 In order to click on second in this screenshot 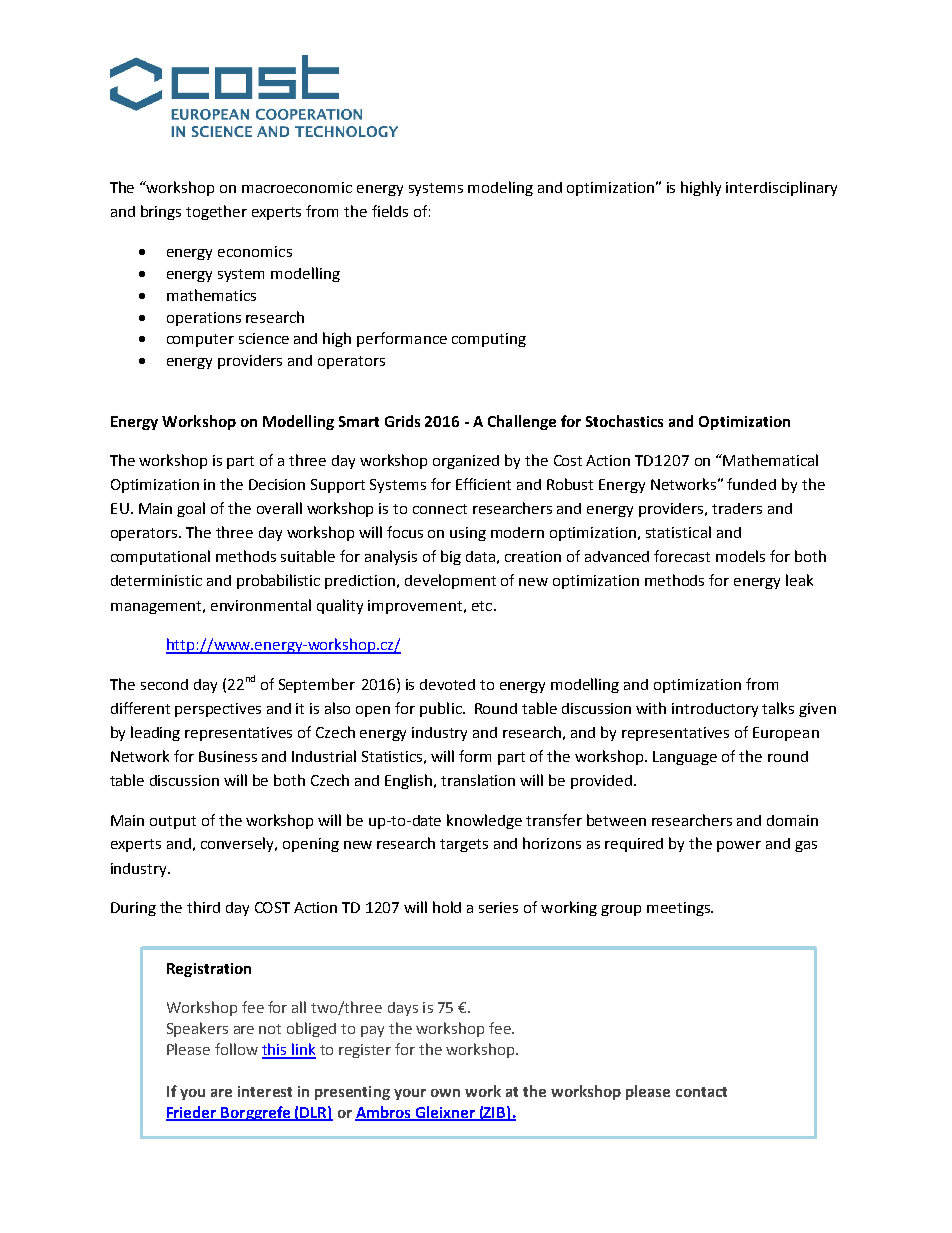, I will do `click(164, 684)`.
